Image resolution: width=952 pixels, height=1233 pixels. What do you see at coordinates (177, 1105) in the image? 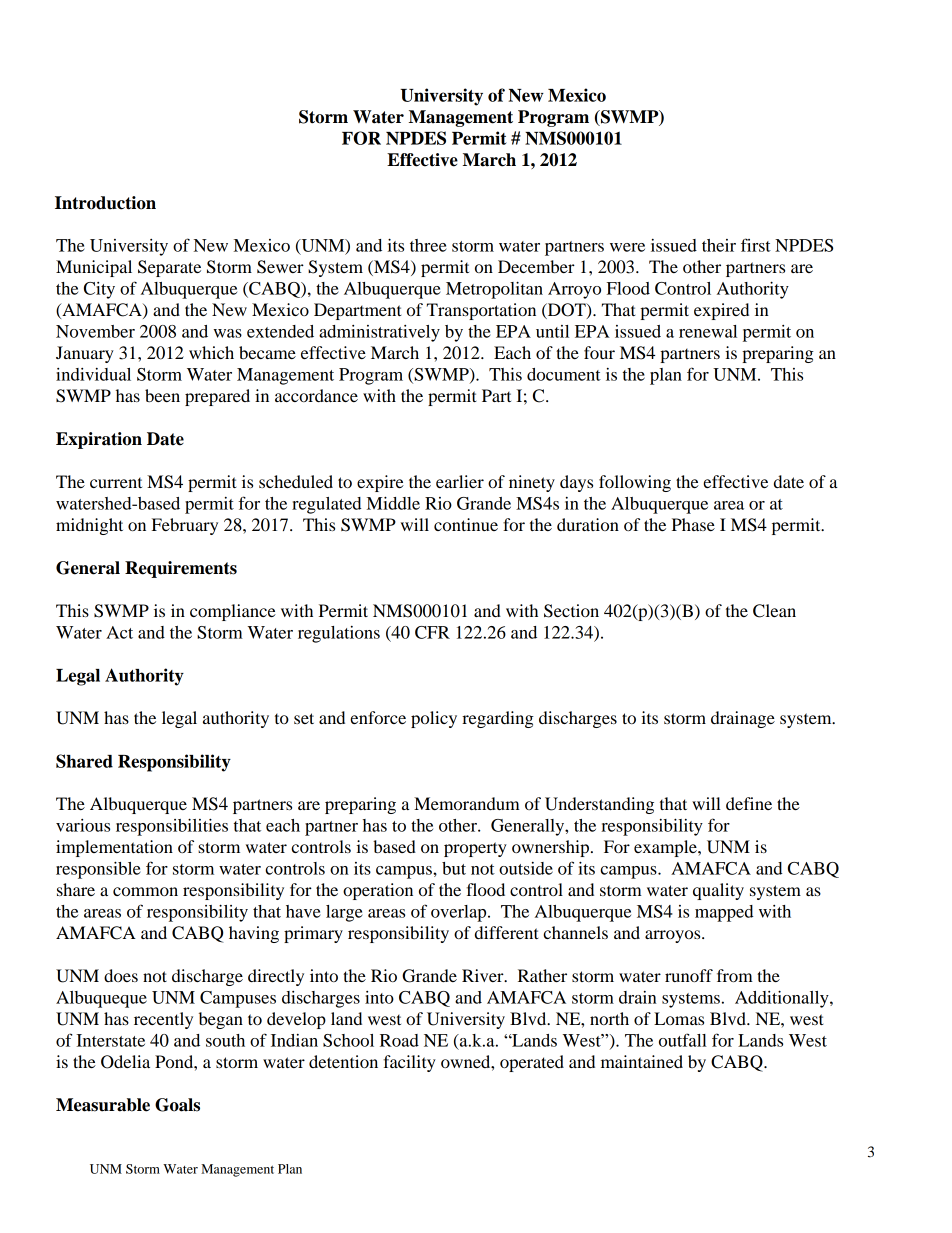
I see `Goals` at bounding box center [177, 1105].
